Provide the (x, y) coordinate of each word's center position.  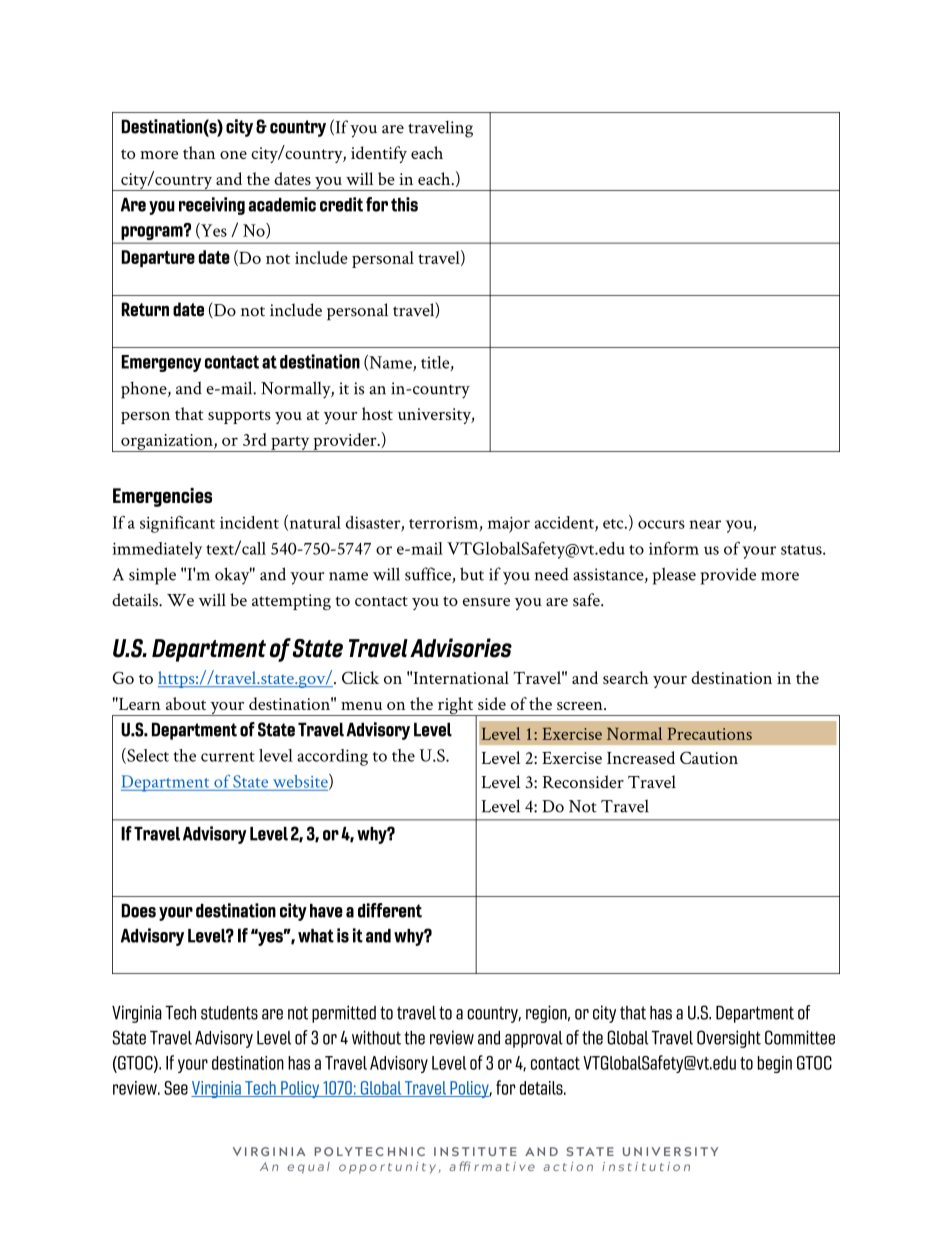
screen (581, 706)
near (705, 524)
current (228, 757)
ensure (486, 602)
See (176, 1088)
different (390, 910)
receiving (212, 206)
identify (379, 154)
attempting (291, 602)
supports (239, 417)
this (404, 204)
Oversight (729, 1039)
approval (534, 1039)
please (674, 576)
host (377, 413)
